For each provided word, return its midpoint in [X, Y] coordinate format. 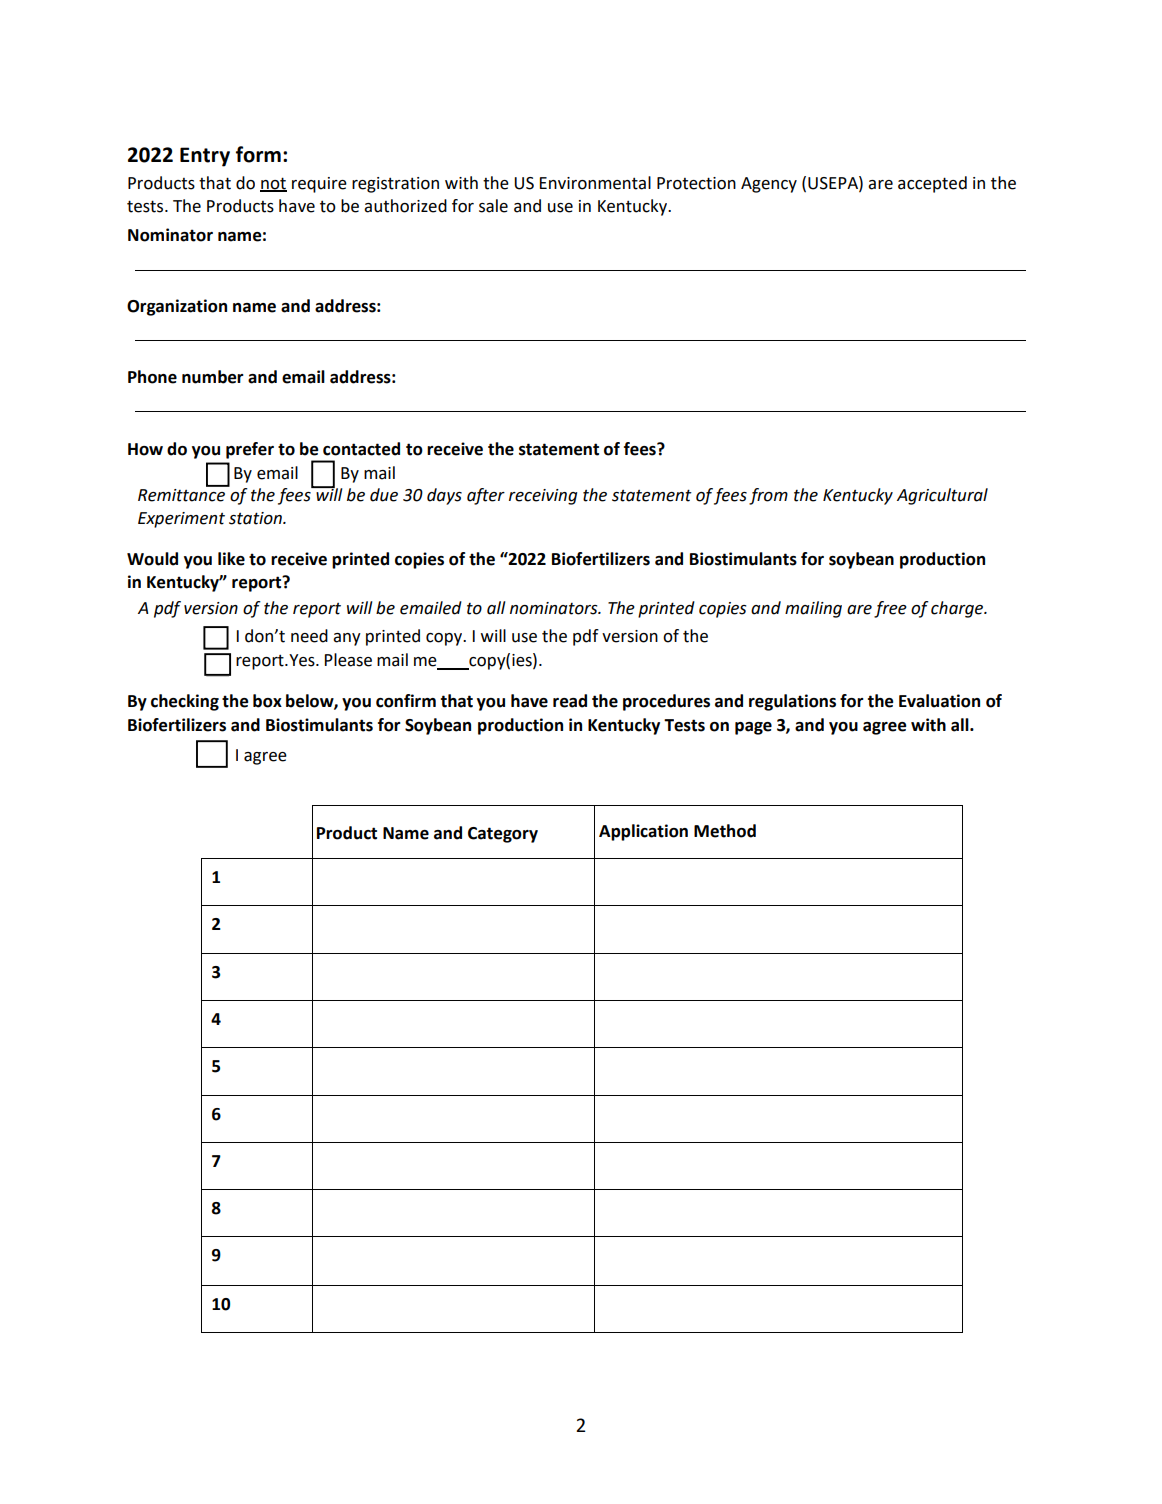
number [213, 377]
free [890, 609]
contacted [361, 449]
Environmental [595, 183]
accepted [932, 184]
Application [643, 832]
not [273, 184]
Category [503, 835]
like [231, 559]
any [347, 639]
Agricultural [942, 496]
